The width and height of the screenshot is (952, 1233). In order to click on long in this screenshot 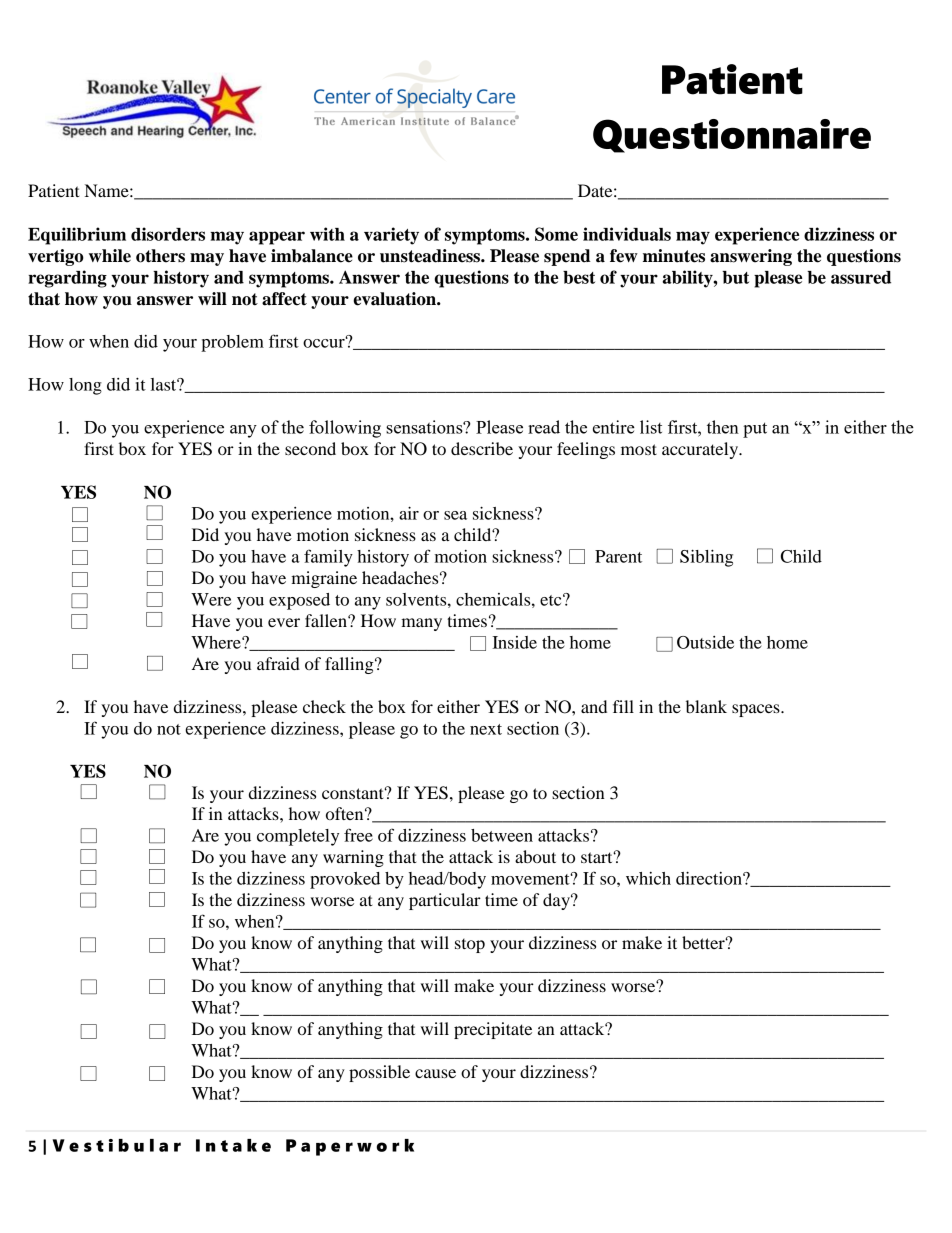, I will do `click(85, 386)`.
